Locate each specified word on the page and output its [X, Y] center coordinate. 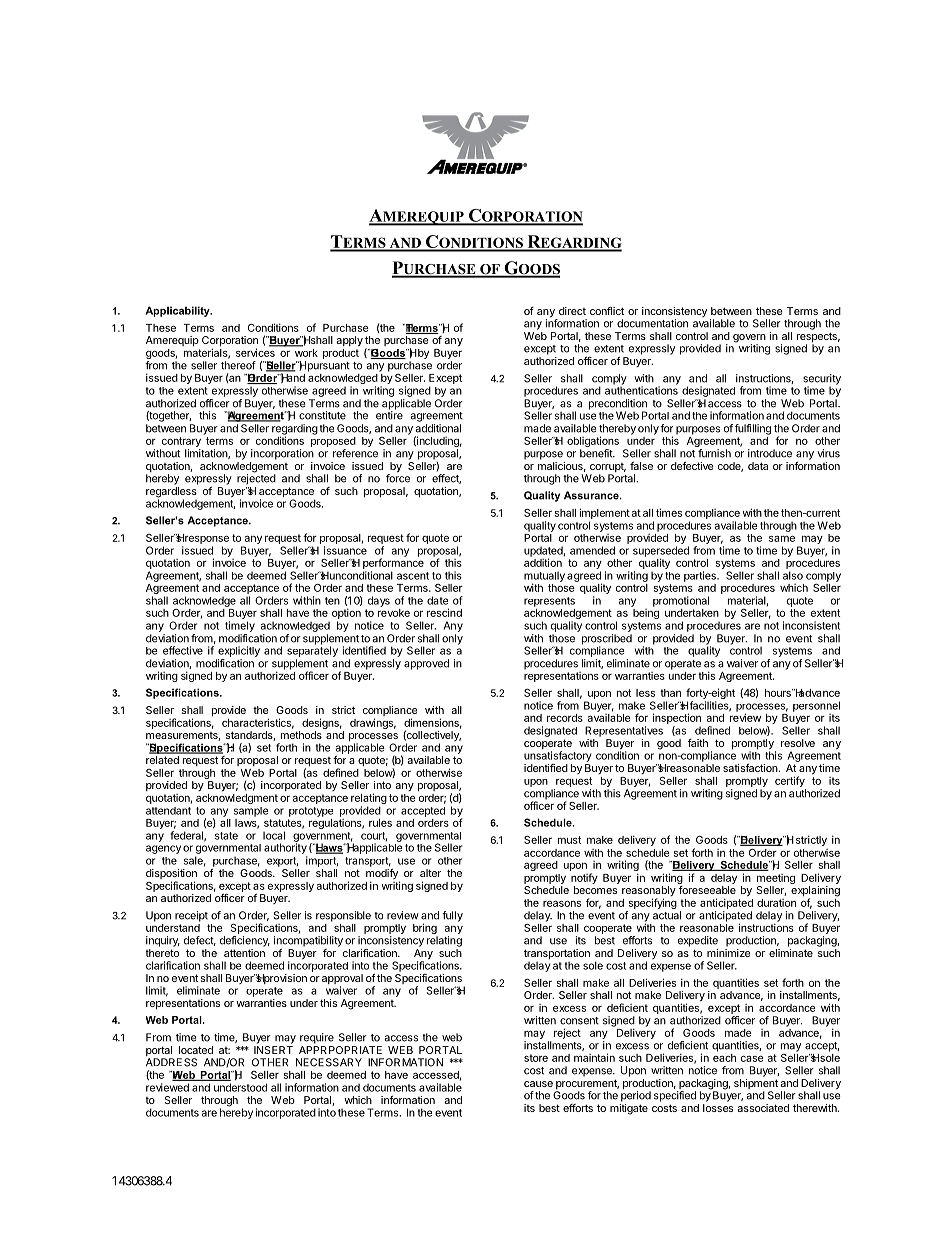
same [782, 539]
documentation [652, 323]
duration [776, 903]
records [565, 718]
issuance [345, 550]
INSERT [273, 1050]
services [255, 352]
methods [301, 735]
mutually [544, 577]
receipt [191, 916]
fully [452, 916]
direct [572, 311]
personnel [816, 706]
